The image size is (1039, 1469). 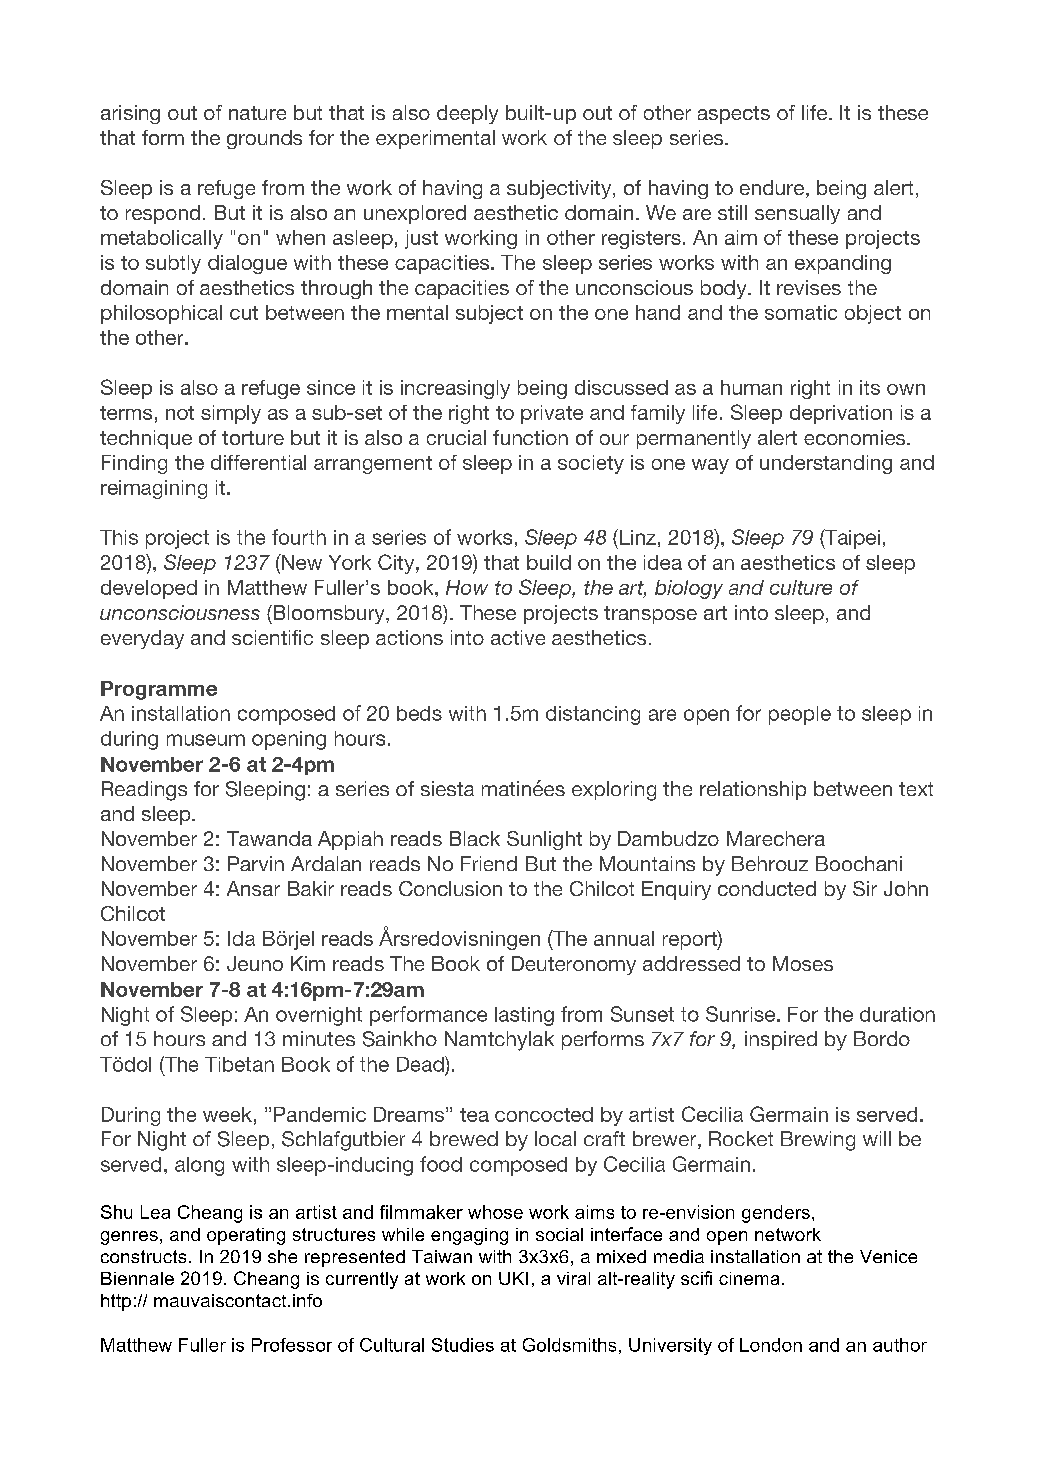 What do you see at coordinates (826, 464) in the screenshot?
I see `understanding` at bounding box center [826, 464].
